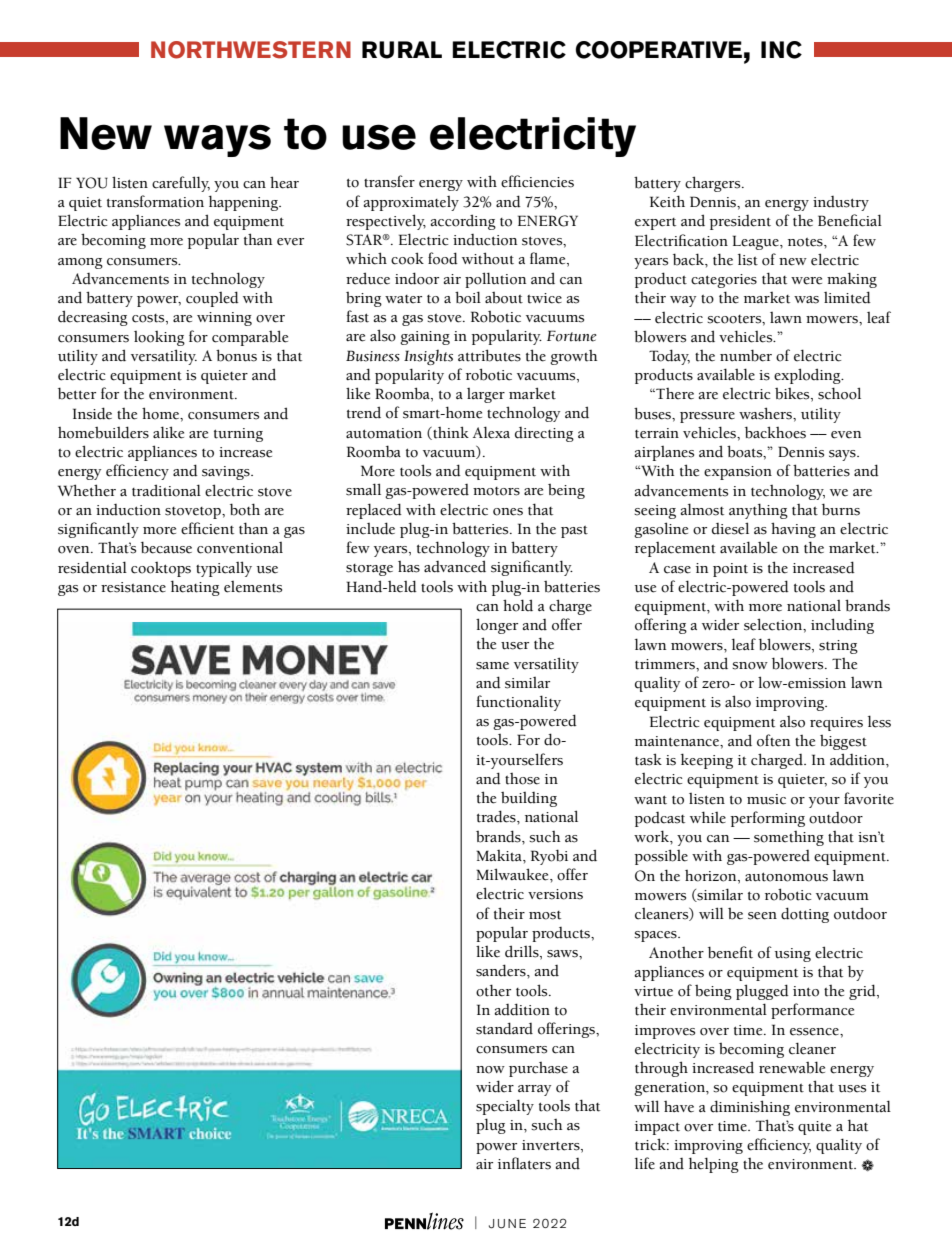 Image resolution: width=952 pixels, height=1256 pixels. I want to click on industry, so click(841, 203).
